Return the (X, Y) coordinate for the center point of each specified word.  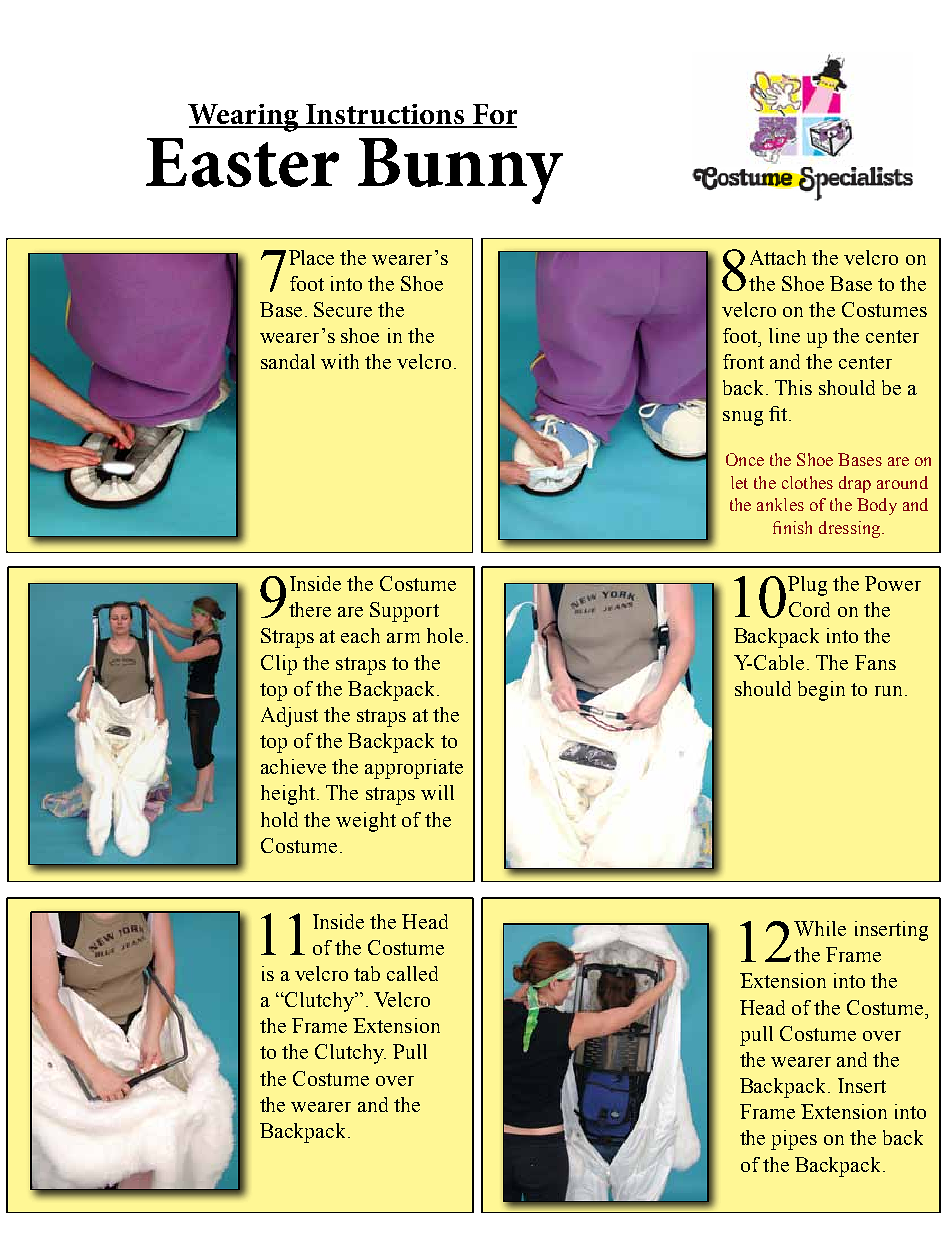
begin (821, 691)
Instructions (385, 115)
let (739, 482)
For (494, 115)
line (784, 335)
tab (367, 973)
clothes (807, 482)
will (437, 792)
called (412, 973)
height (288, 795)
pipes (794, 1140)
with (340, 361)
